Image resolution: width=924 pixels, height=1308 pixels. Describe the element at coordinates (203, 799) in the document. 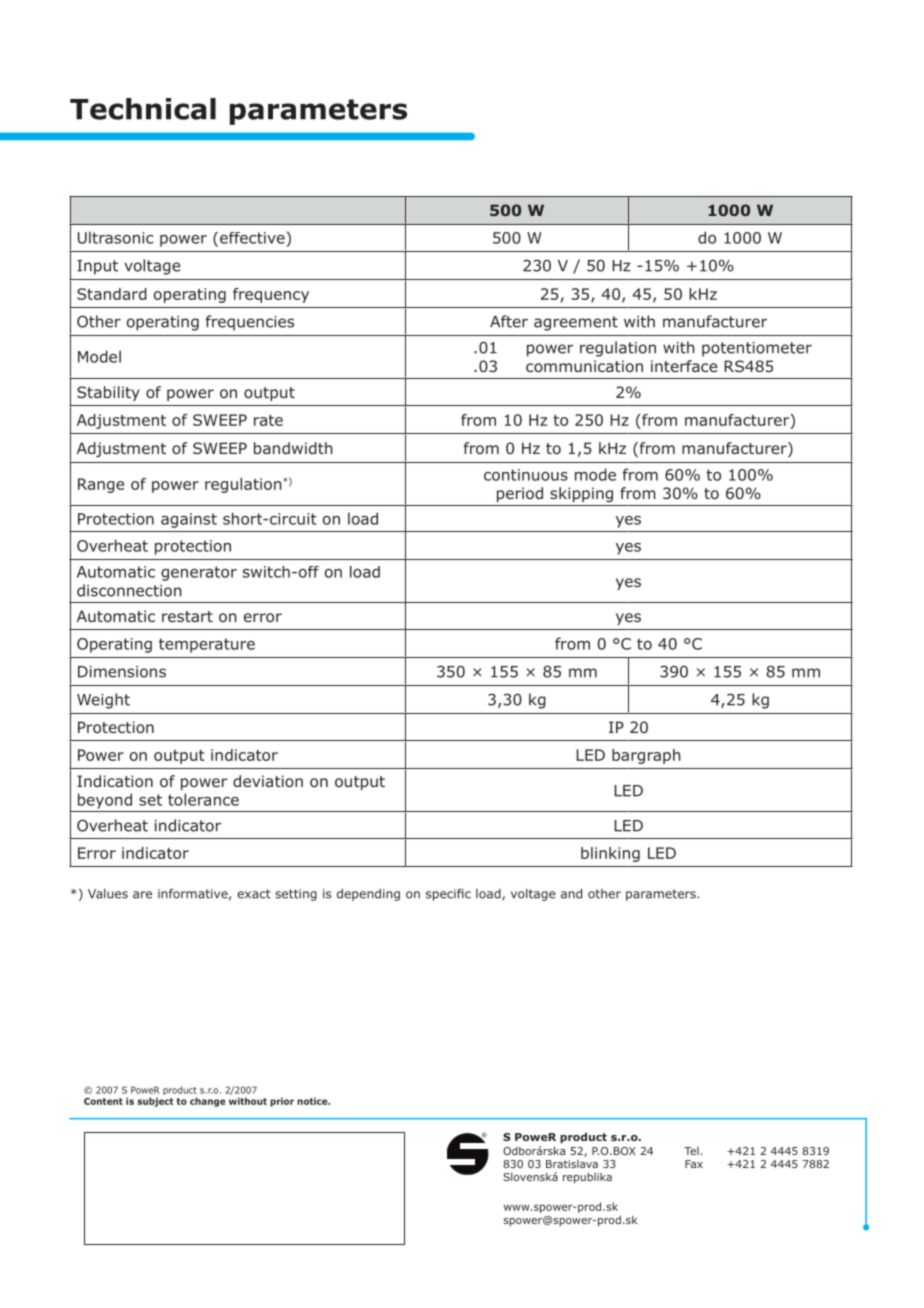

I see `tolerance` at that location.
